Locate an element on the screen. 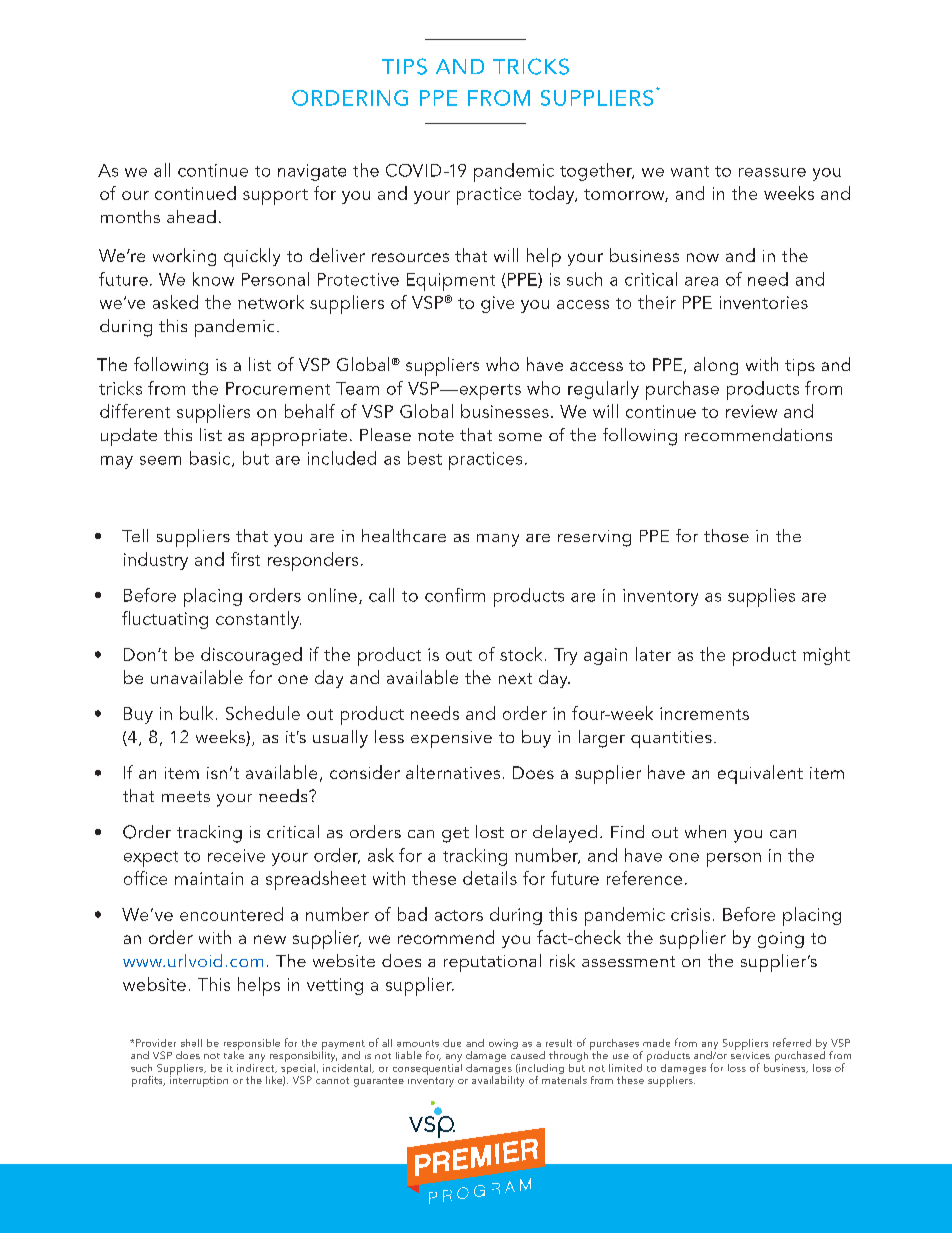  first is located at coordinates (245, 559).
